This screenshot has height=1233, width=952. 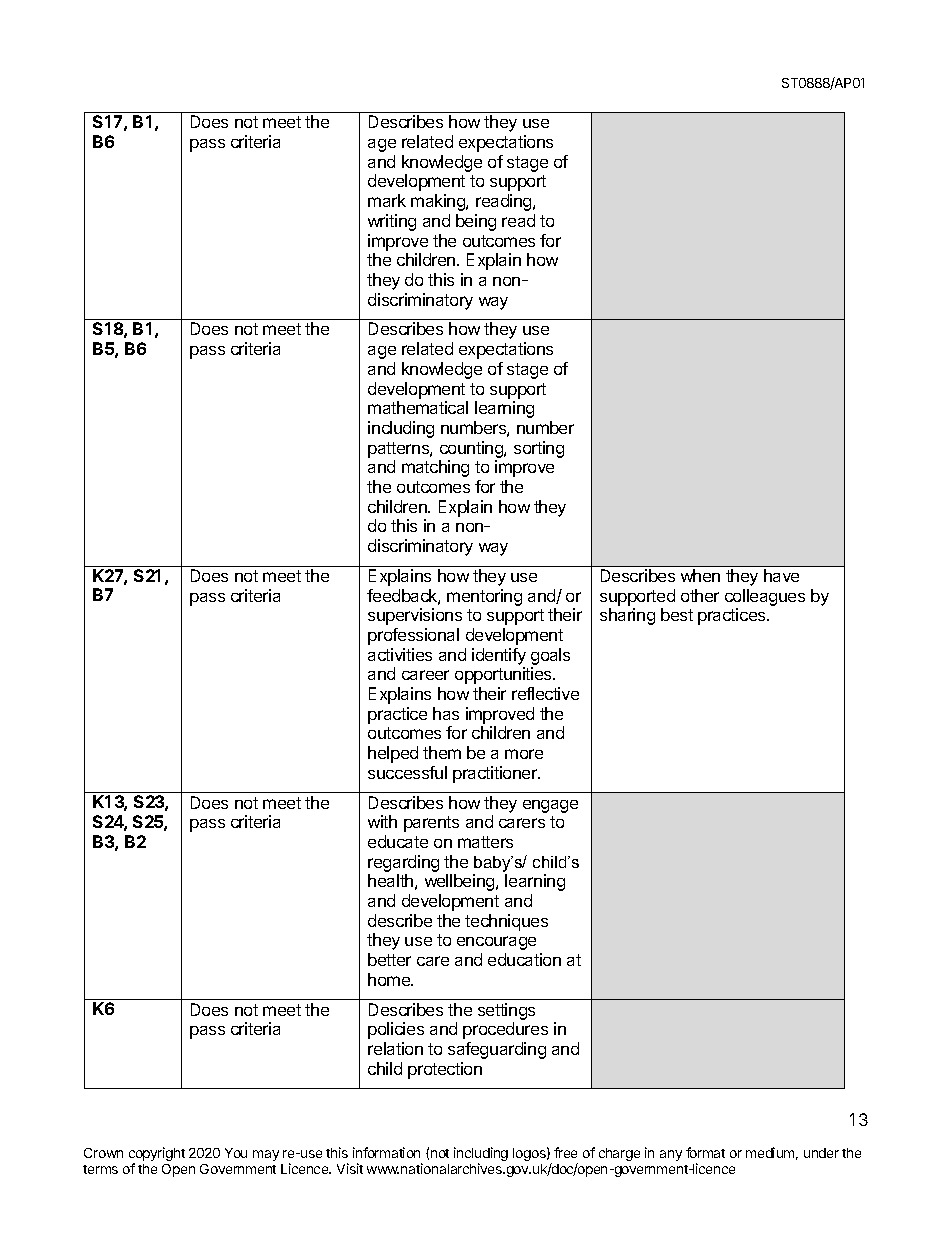 What do you see at coordinates (392, 222) in the screenshot?
I see `writing` at bounding box center [392, 222].
